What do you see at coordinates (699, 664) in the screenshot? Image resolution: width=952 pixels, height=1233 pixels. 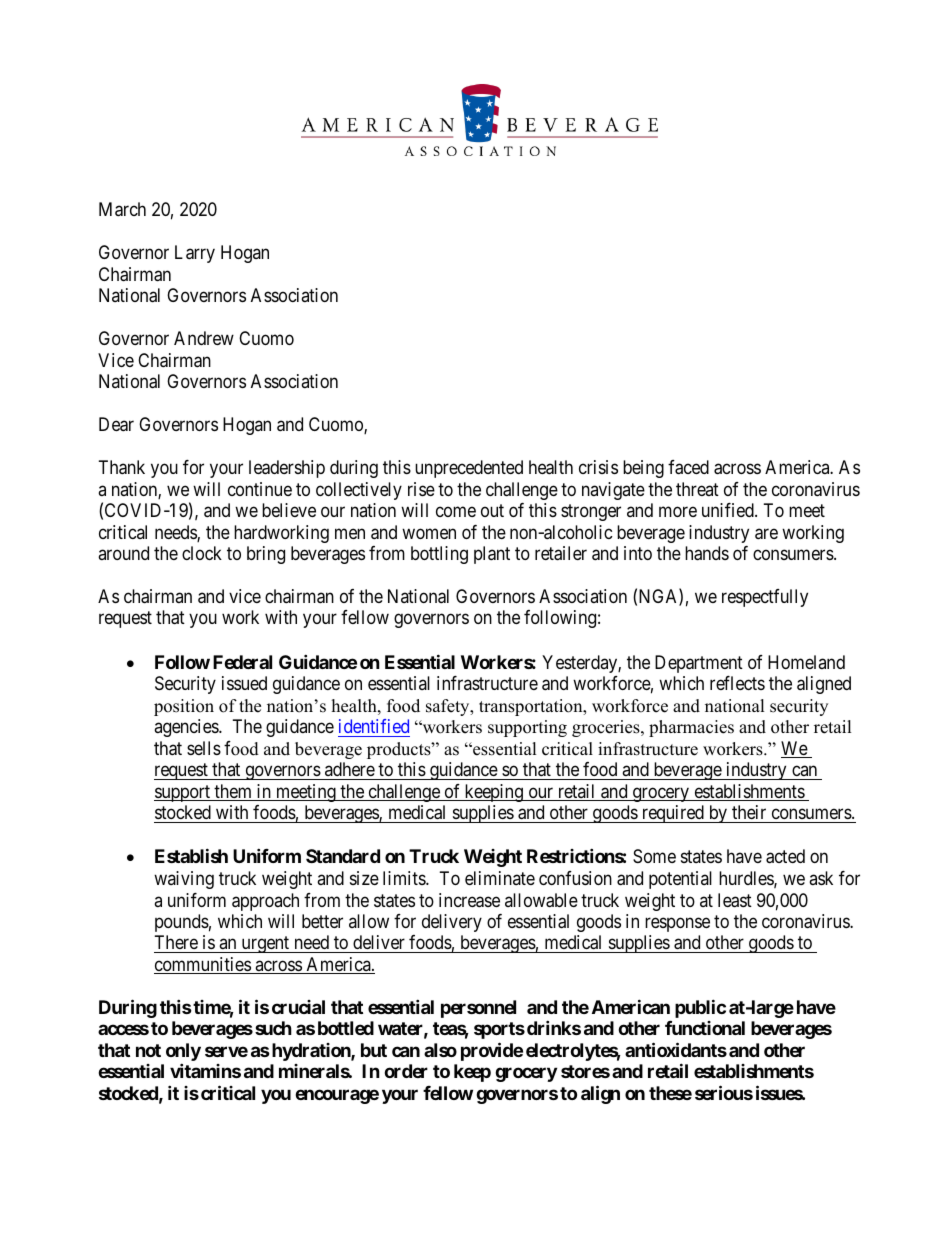 I see `Department` at bounding box center [699, 664].
